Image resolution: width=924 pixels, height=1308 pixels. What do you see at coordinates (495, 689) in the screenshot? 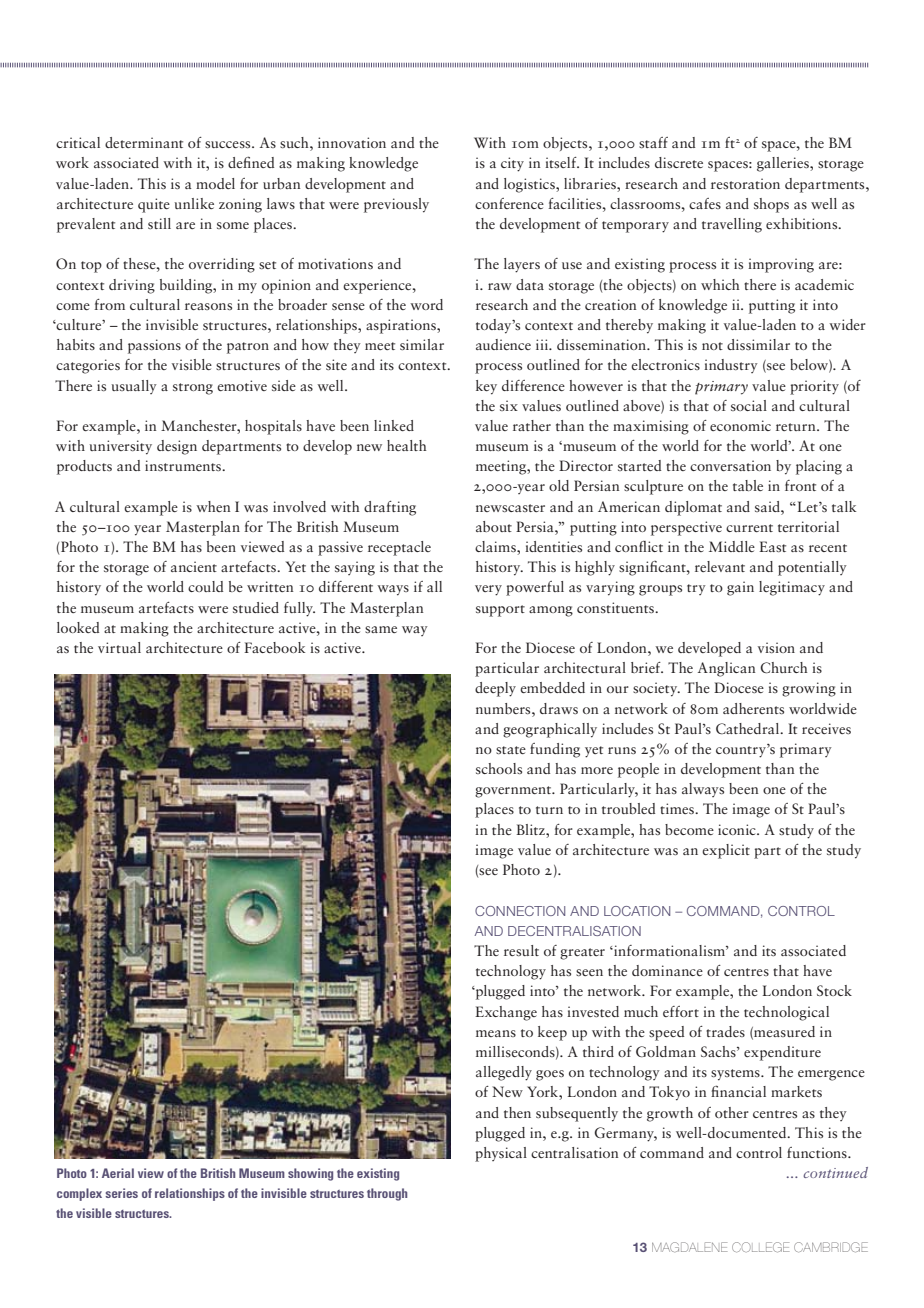
I see `deeply` at bounding box center [495, 689].
